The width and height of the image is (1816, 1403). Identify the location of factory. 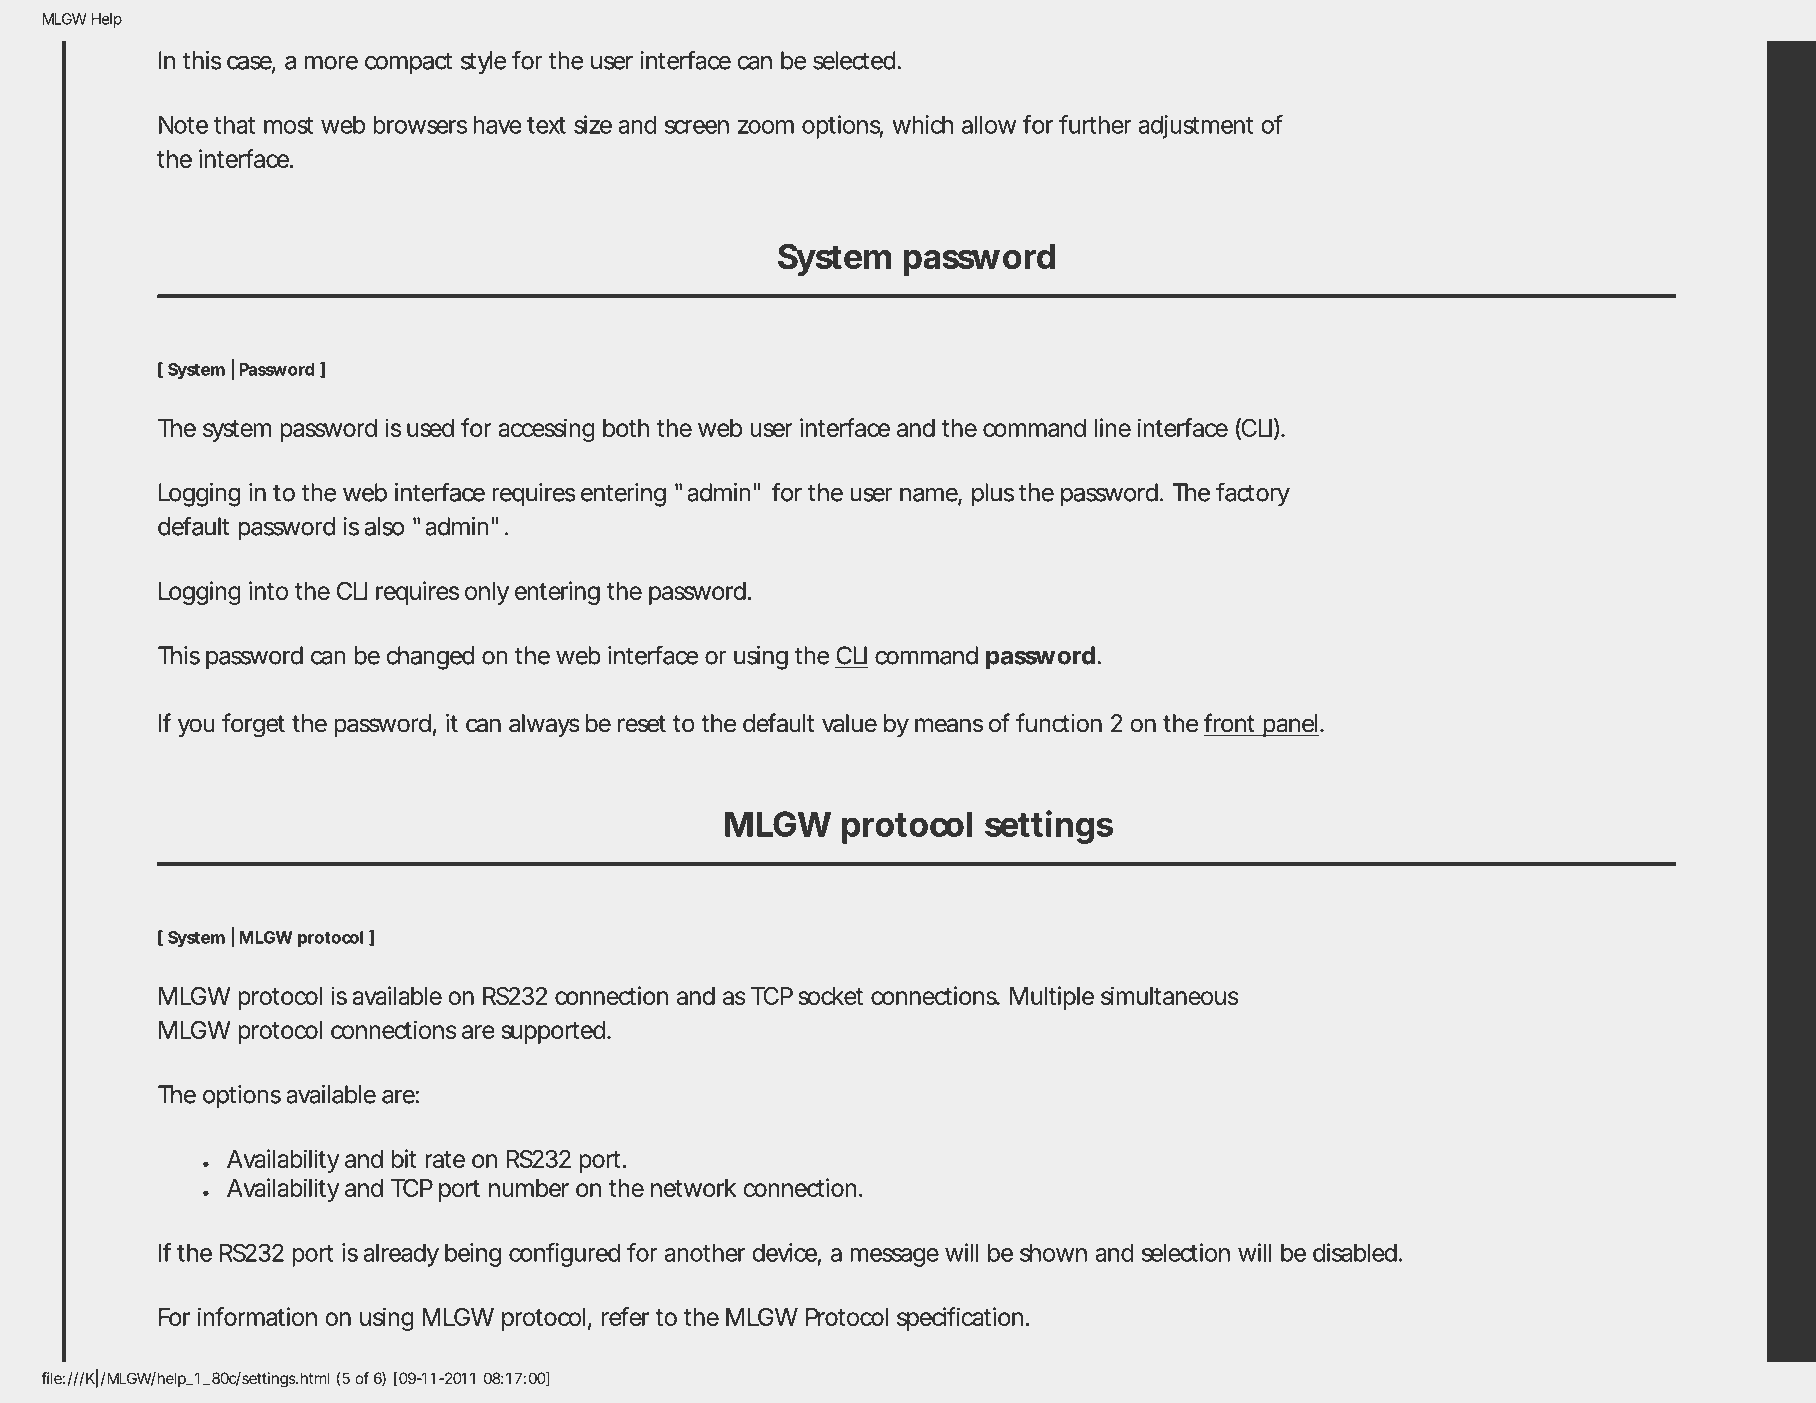
(1253, 494).
